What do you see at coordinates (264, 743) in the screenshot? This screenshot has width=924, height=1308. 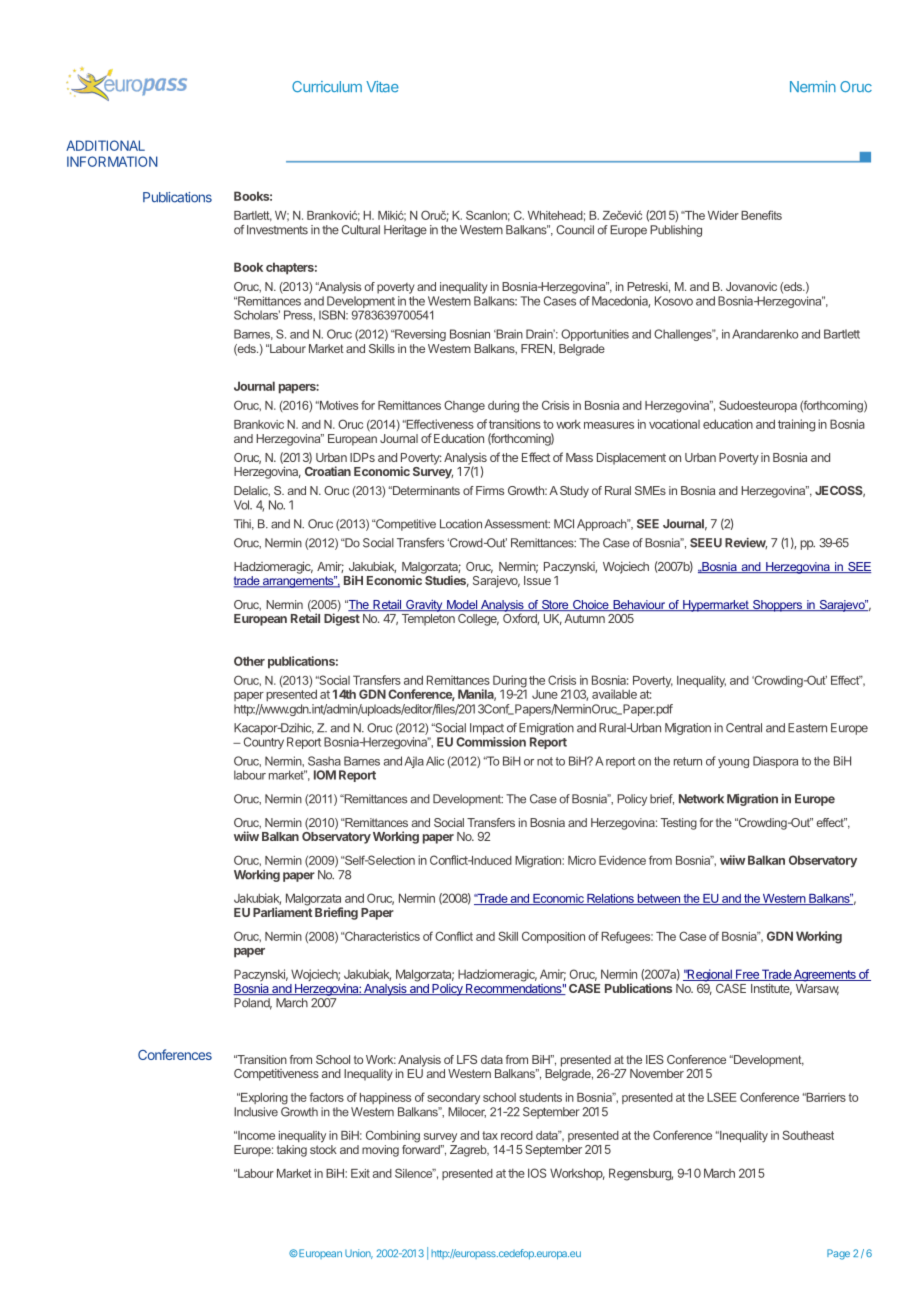 I see `Country` at bounding box center [264, 743].
